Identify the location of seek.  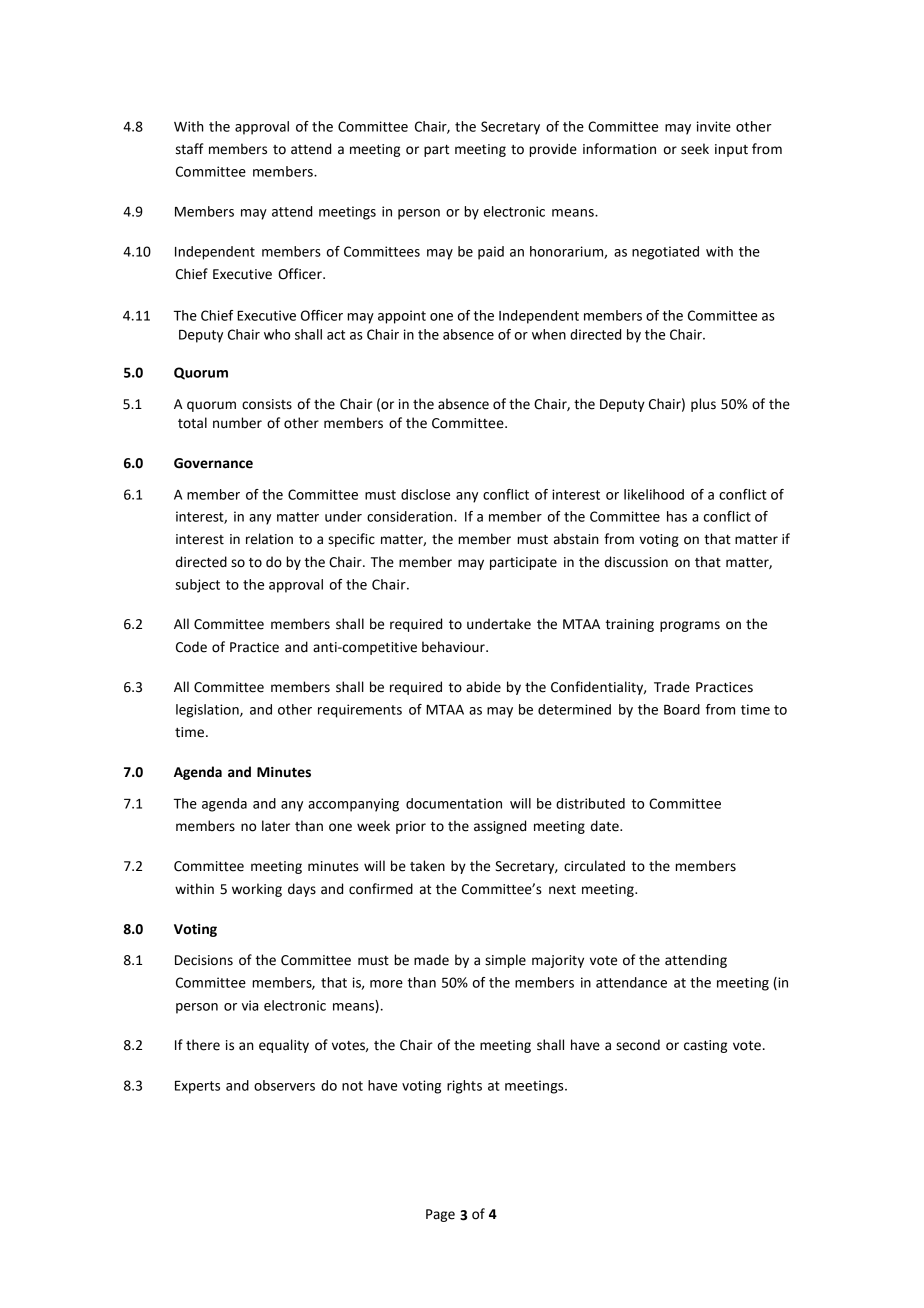
(695, 149).
